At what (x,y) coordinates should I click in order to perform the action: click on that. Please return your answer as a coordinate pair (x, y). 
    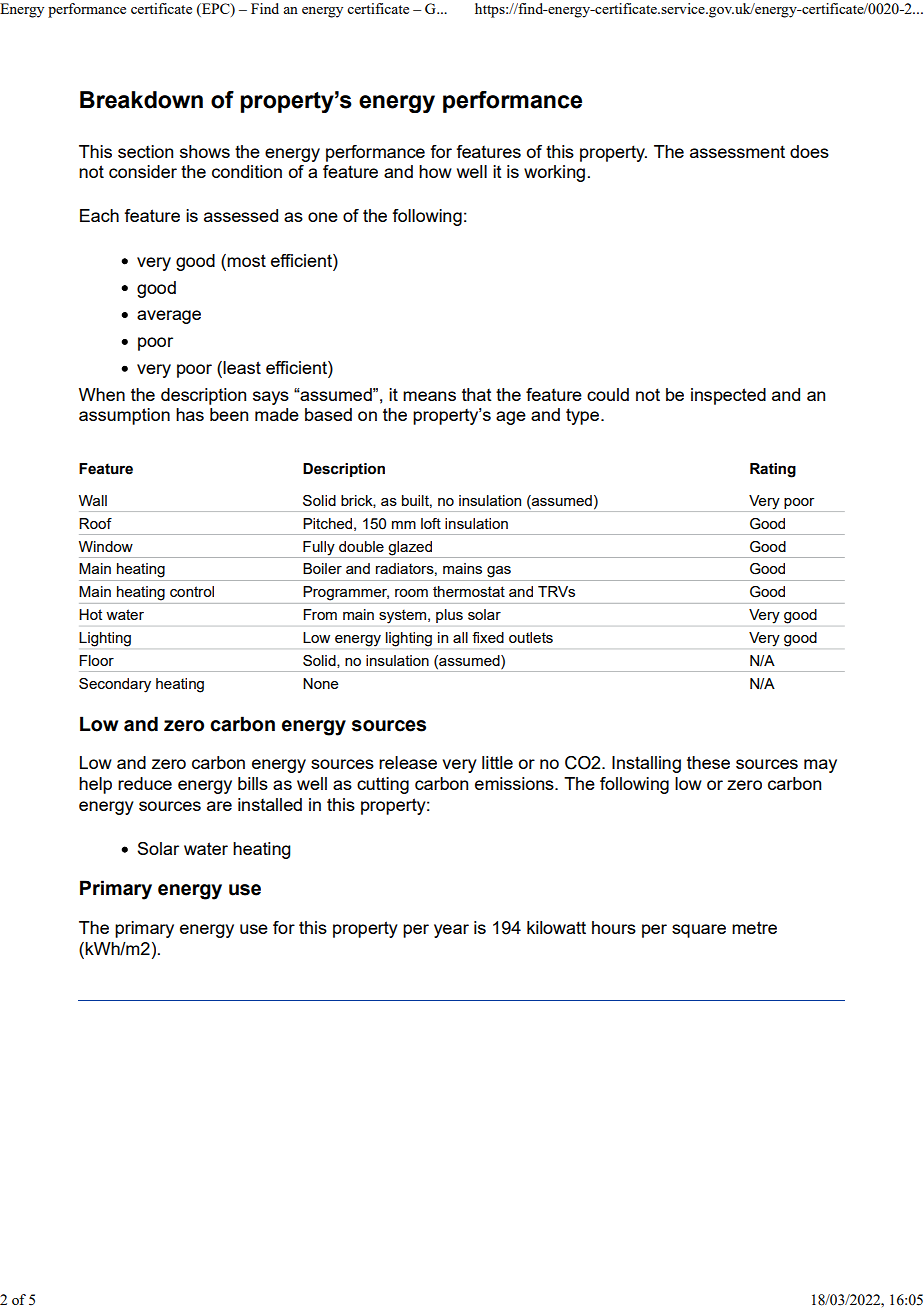
    Looking at the image, I should click on (477, 394).
